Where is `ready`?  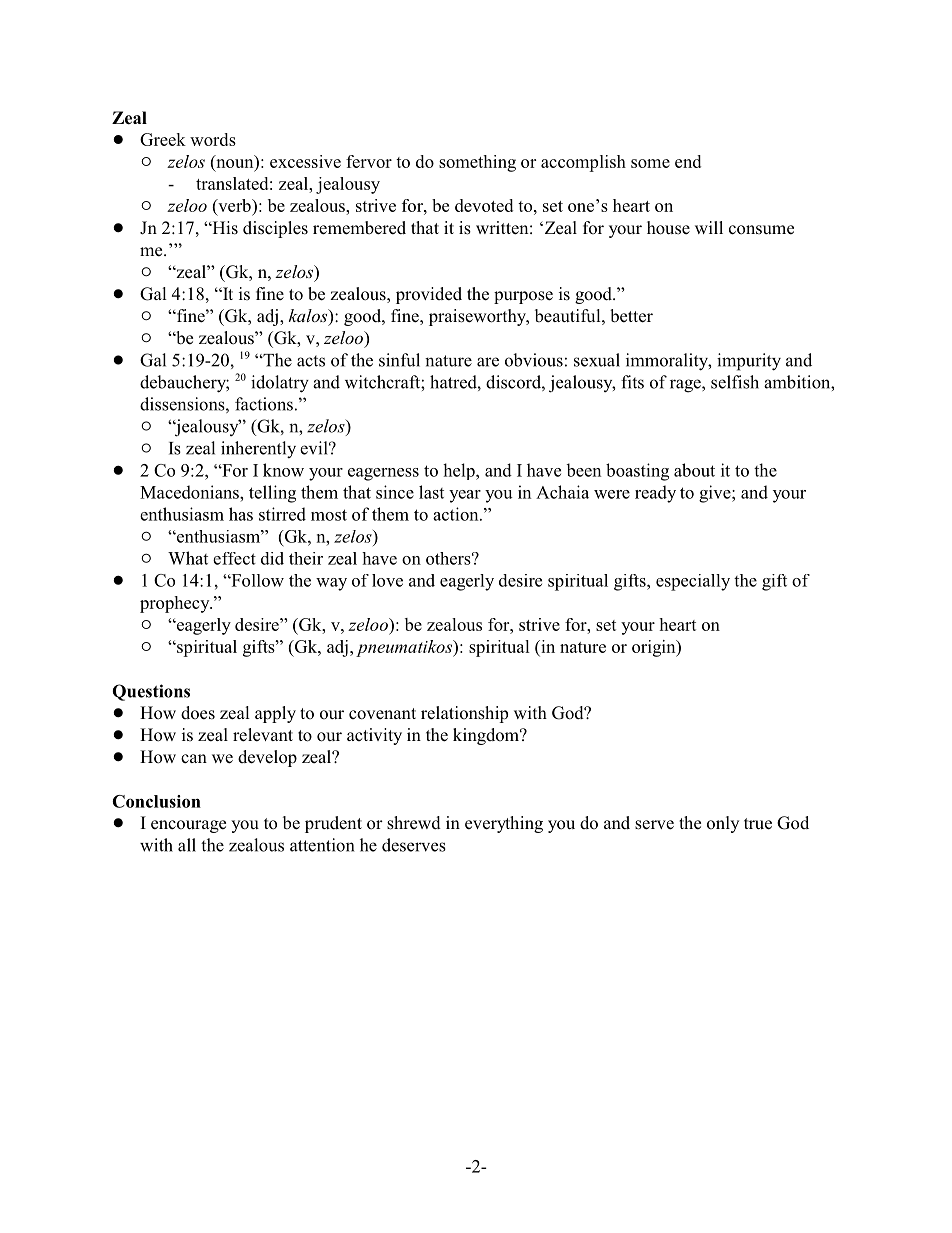 ready is located at coordinates (655, 494).
